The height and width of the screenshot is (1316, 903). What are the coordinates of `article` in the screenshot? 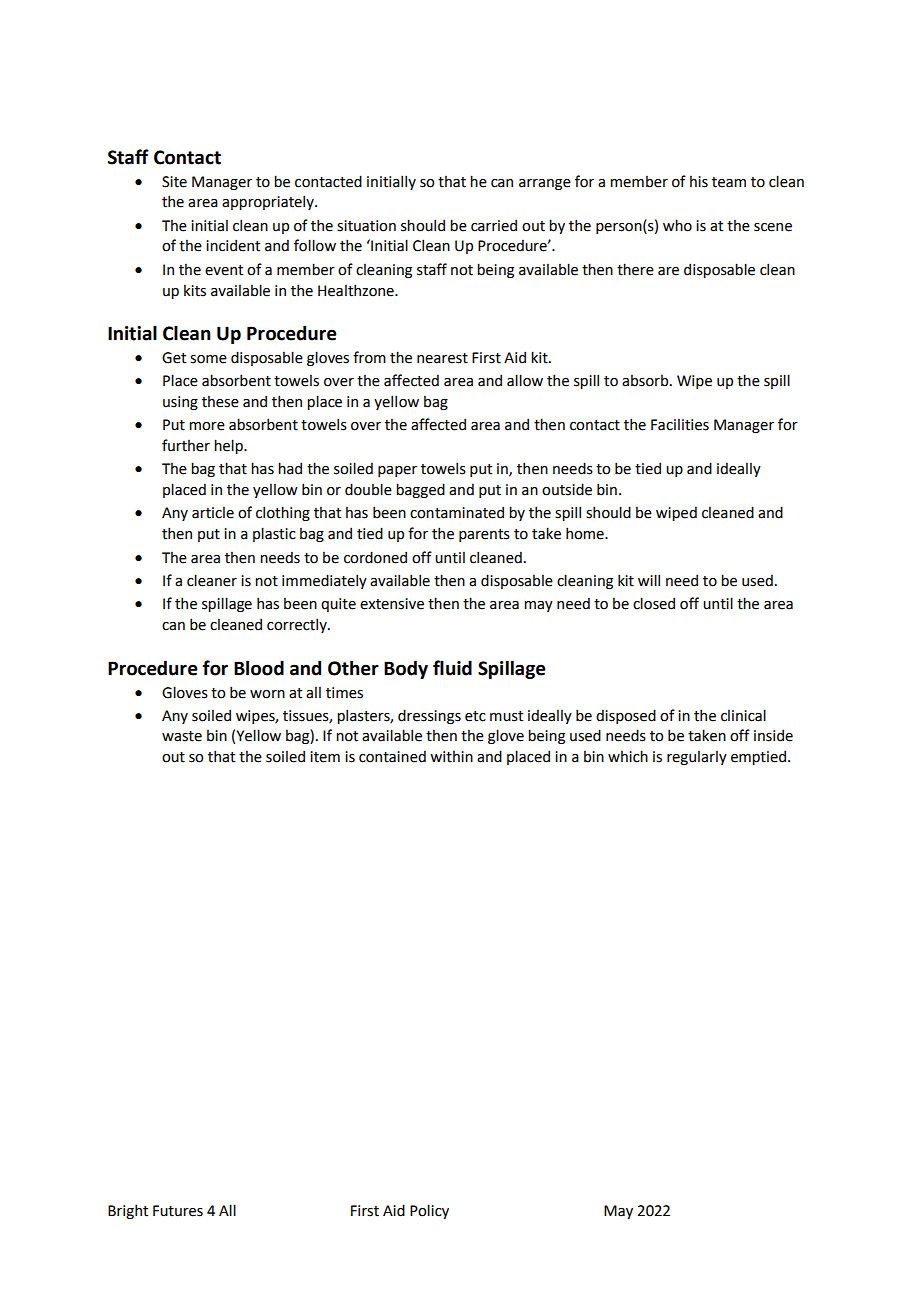 It's located at (213, 513).
